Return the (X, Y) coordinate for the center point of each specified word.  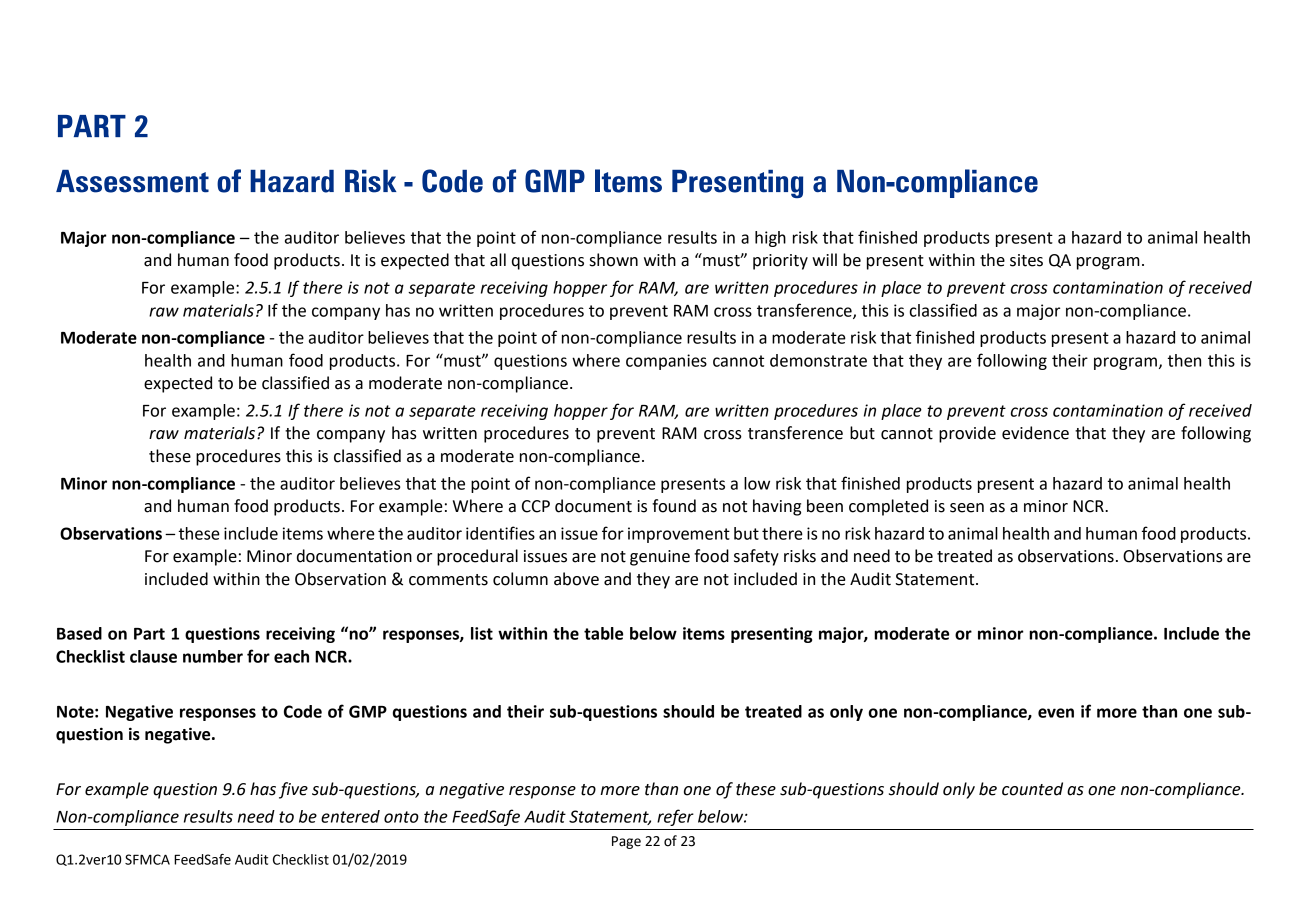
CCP (536, 506)
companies (666, 362)
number (213, 656)
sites (1026, 260)
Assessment (132, 181)
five (293, 790)
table (603, 633)
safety (756, 557)
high (770, 239)
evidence (1035, 433)
